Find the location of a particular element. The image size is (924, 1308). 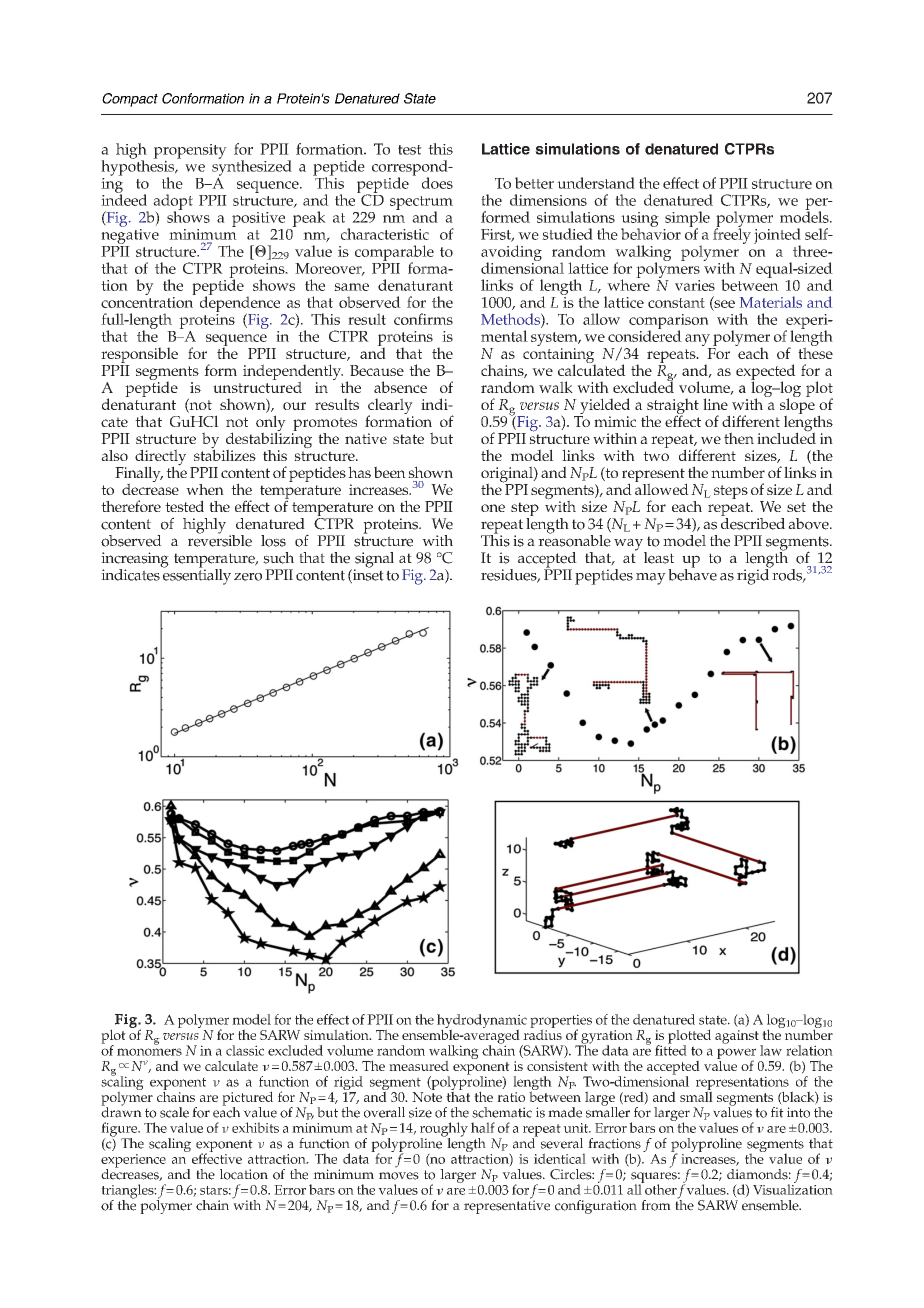

hydrodynamic is located at coordinates (482, 1022).
